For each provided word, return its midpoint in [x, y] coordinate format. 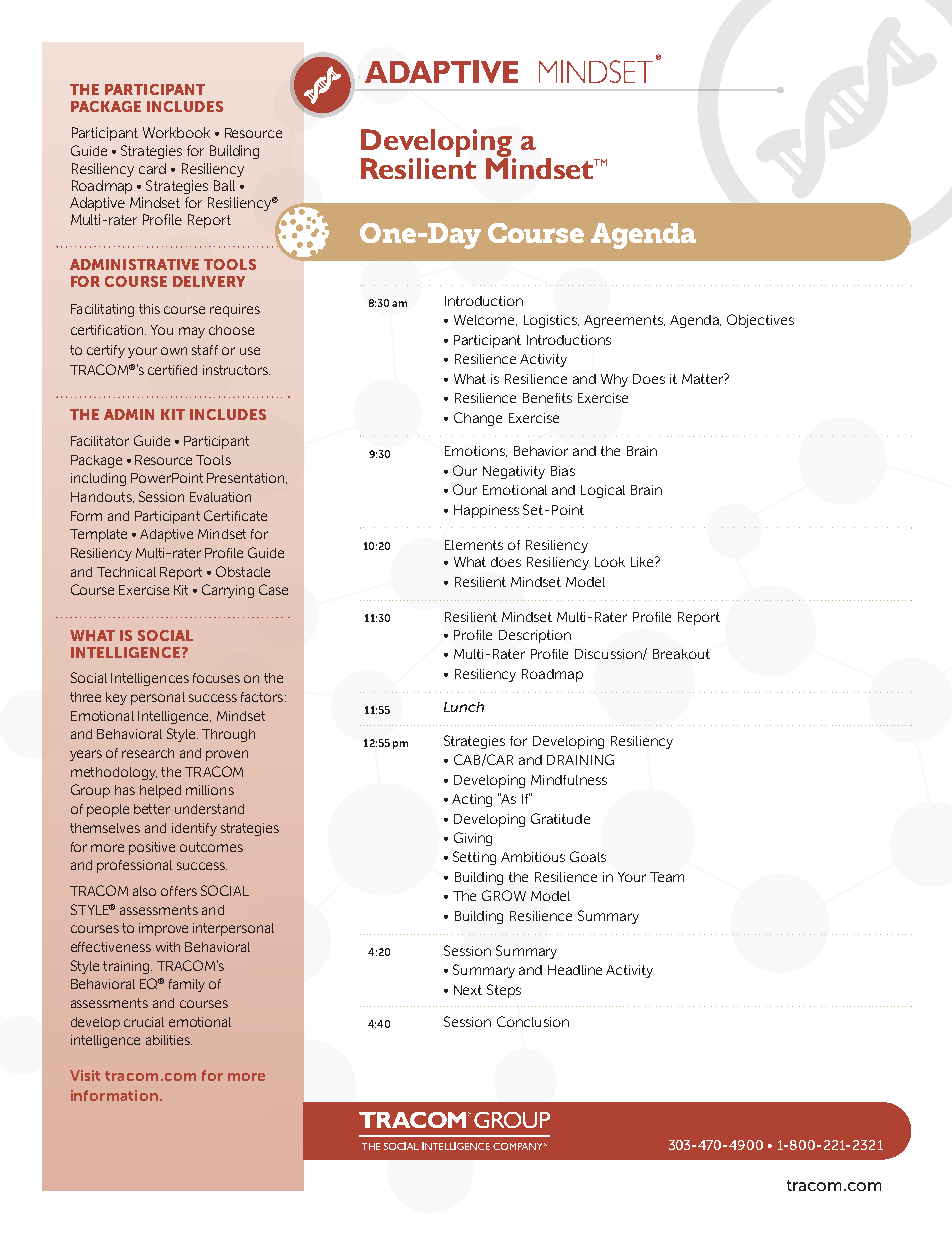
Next [468, 990]
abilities [169, 1040]
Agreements [624, 321]
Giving [473, 839]
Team [667, 877]
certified [172, 370]
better [152, 809]
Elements [474, 545]
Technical [126, 572]
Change [478, 419]
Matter [703, 379]
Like [643, 562]
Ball [224, 185]
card [152, 168]
